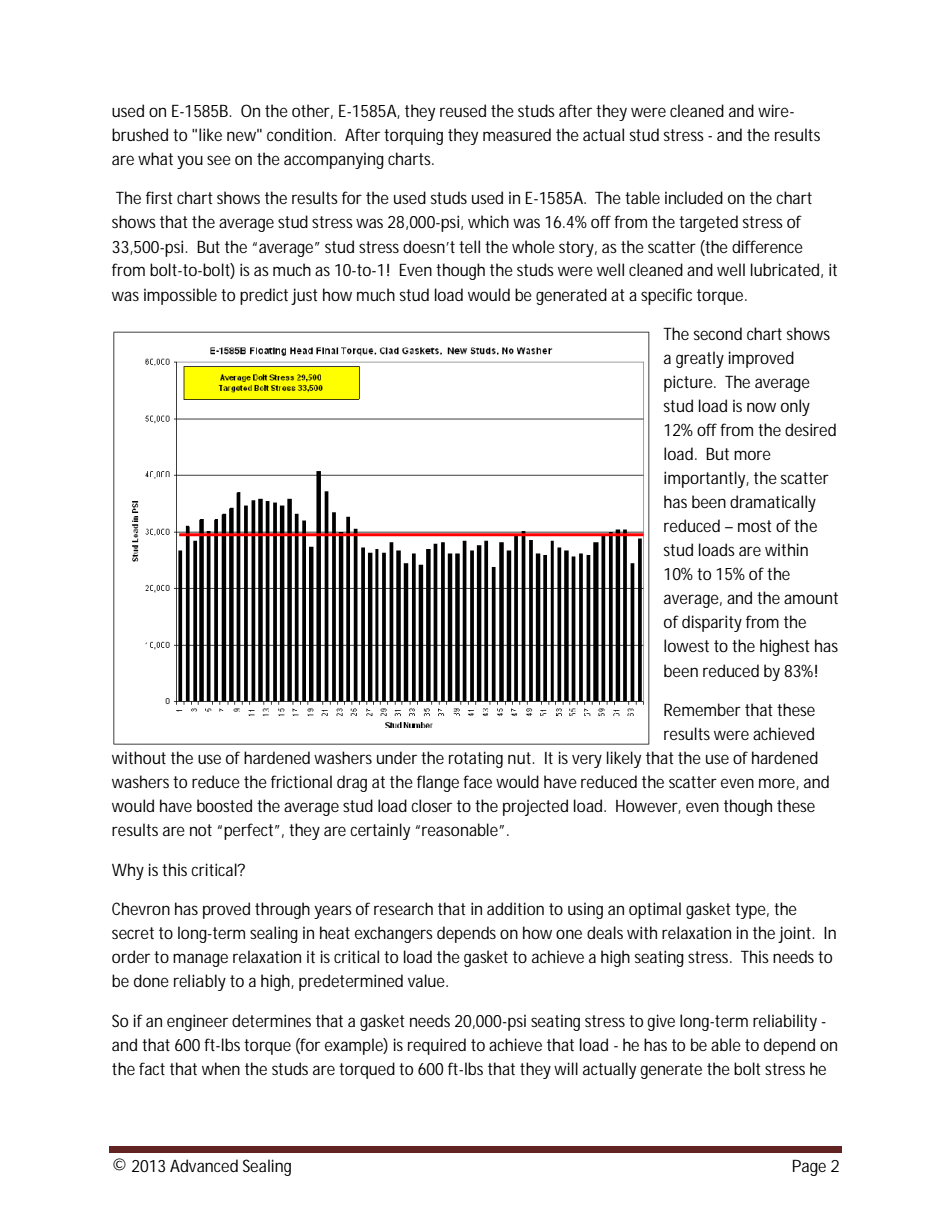 This screenshot has width=952, height=1232. Describe the element at coordinates (785, 1022) in the screenshot. I see `reliability` at that location.
